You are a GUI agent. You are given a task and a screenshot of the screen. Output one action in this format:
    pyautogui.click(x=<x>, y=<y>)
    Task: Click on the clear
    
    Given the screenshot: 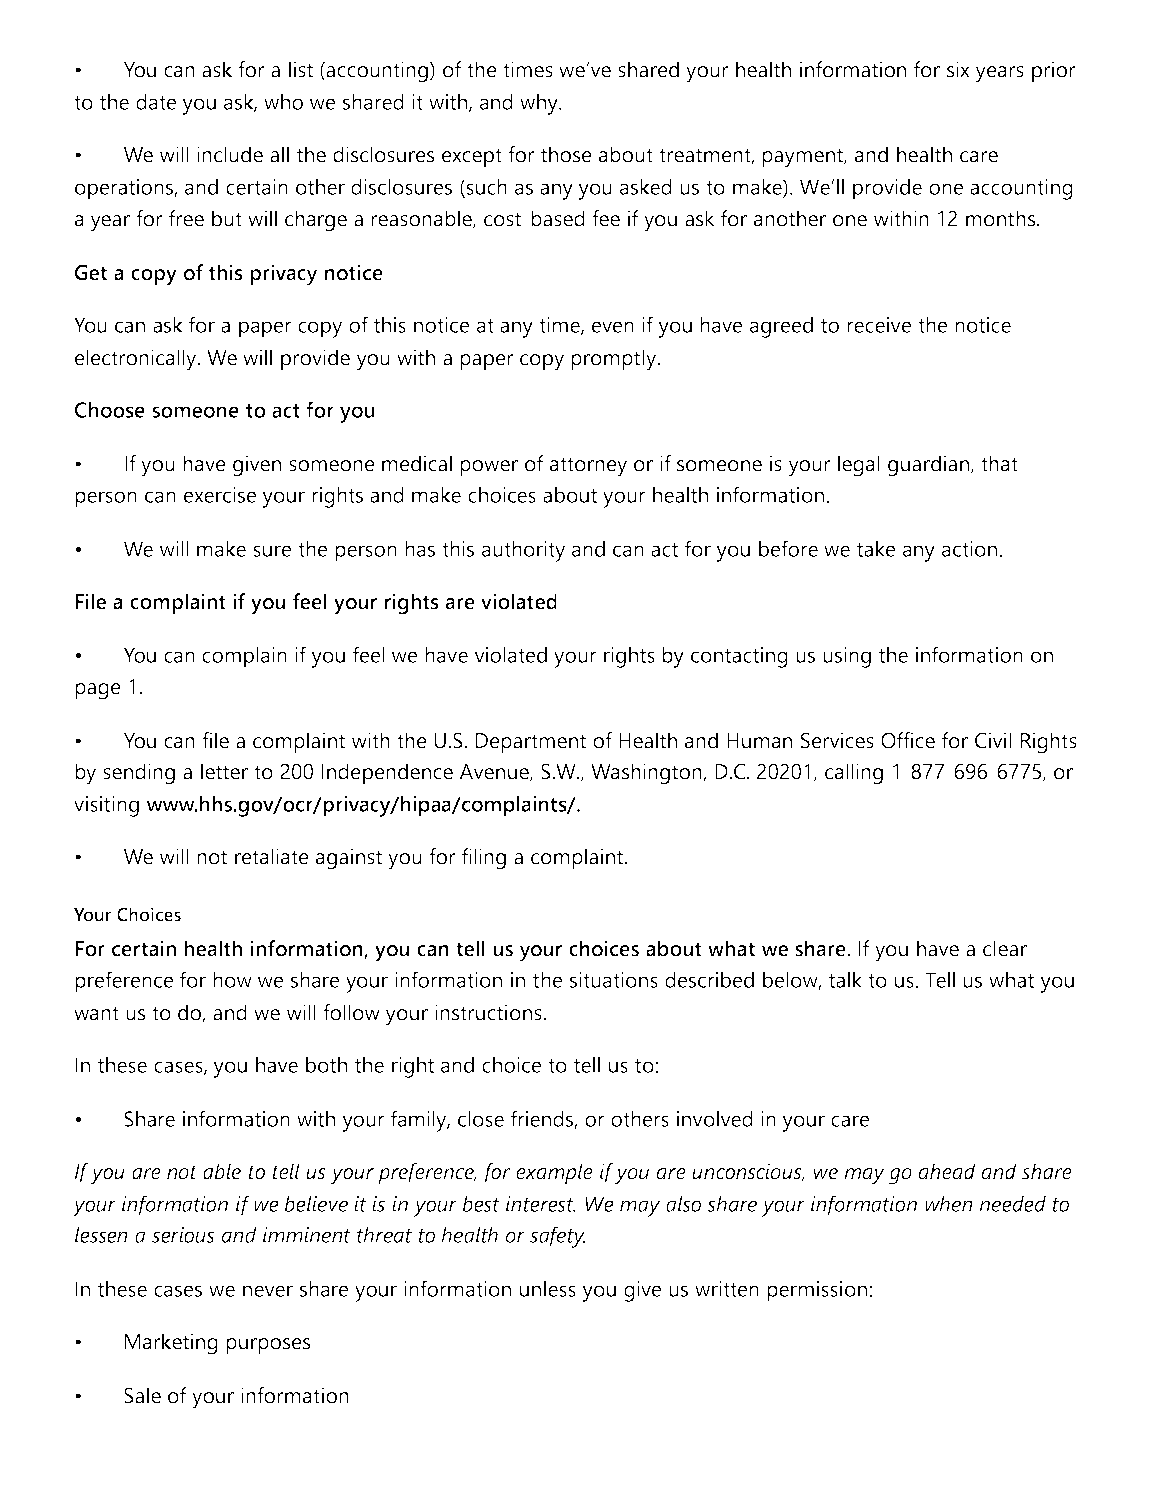 What is the action you would take?
    pyautogui.click(x=1005, y=948)
